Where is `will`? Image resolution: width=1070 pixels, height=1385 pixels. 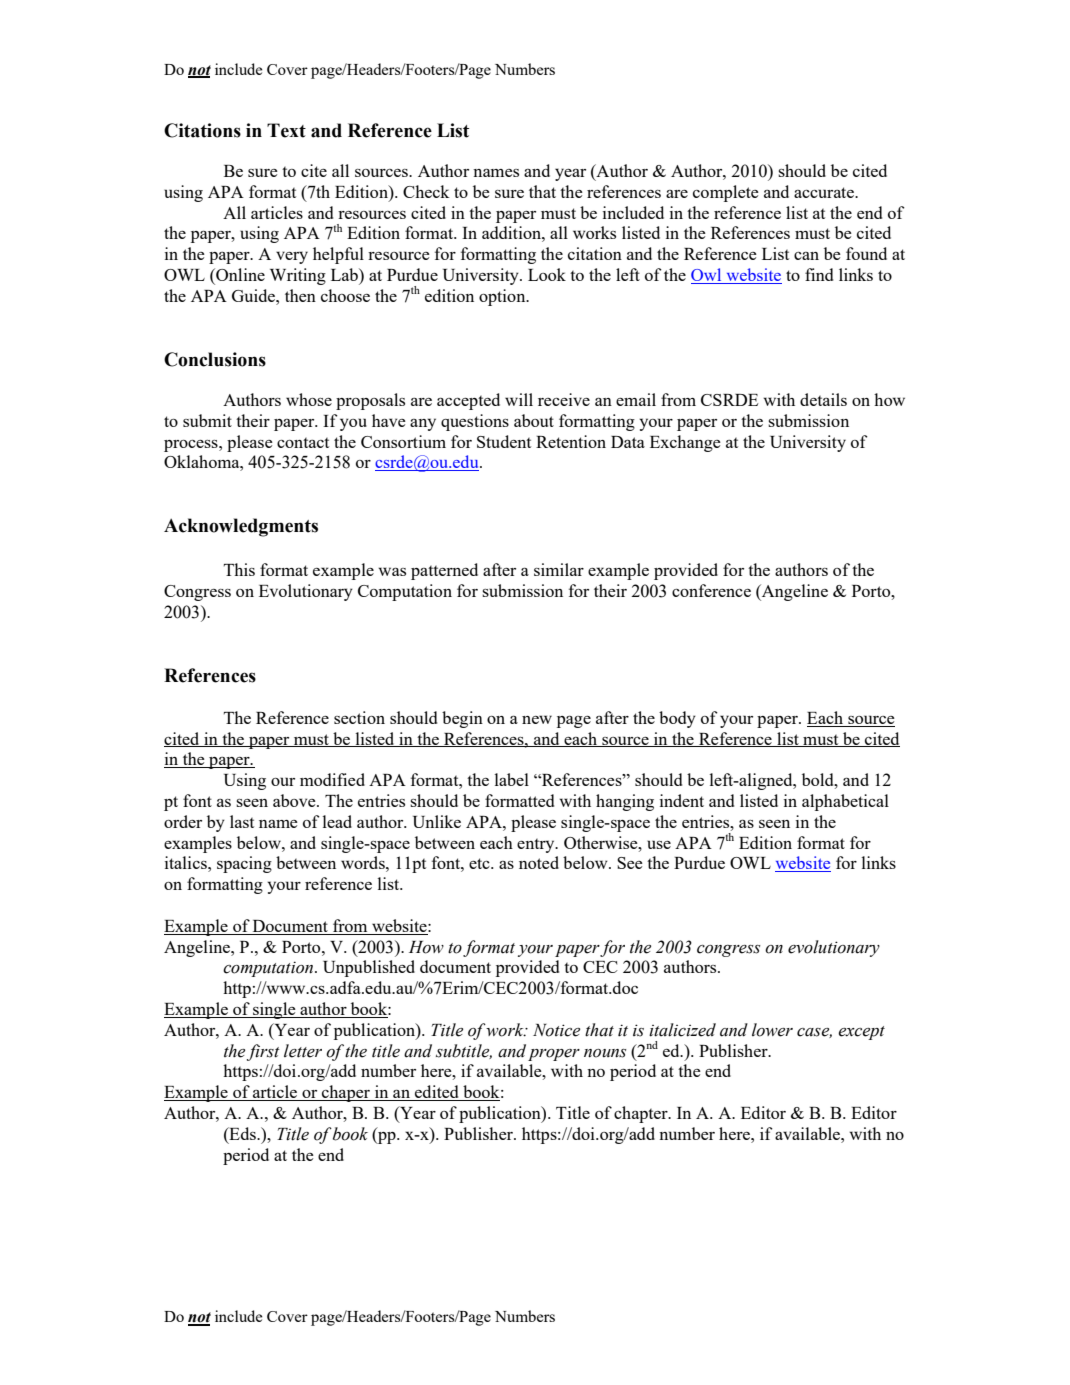 will is located at coordinates (519, 399).
